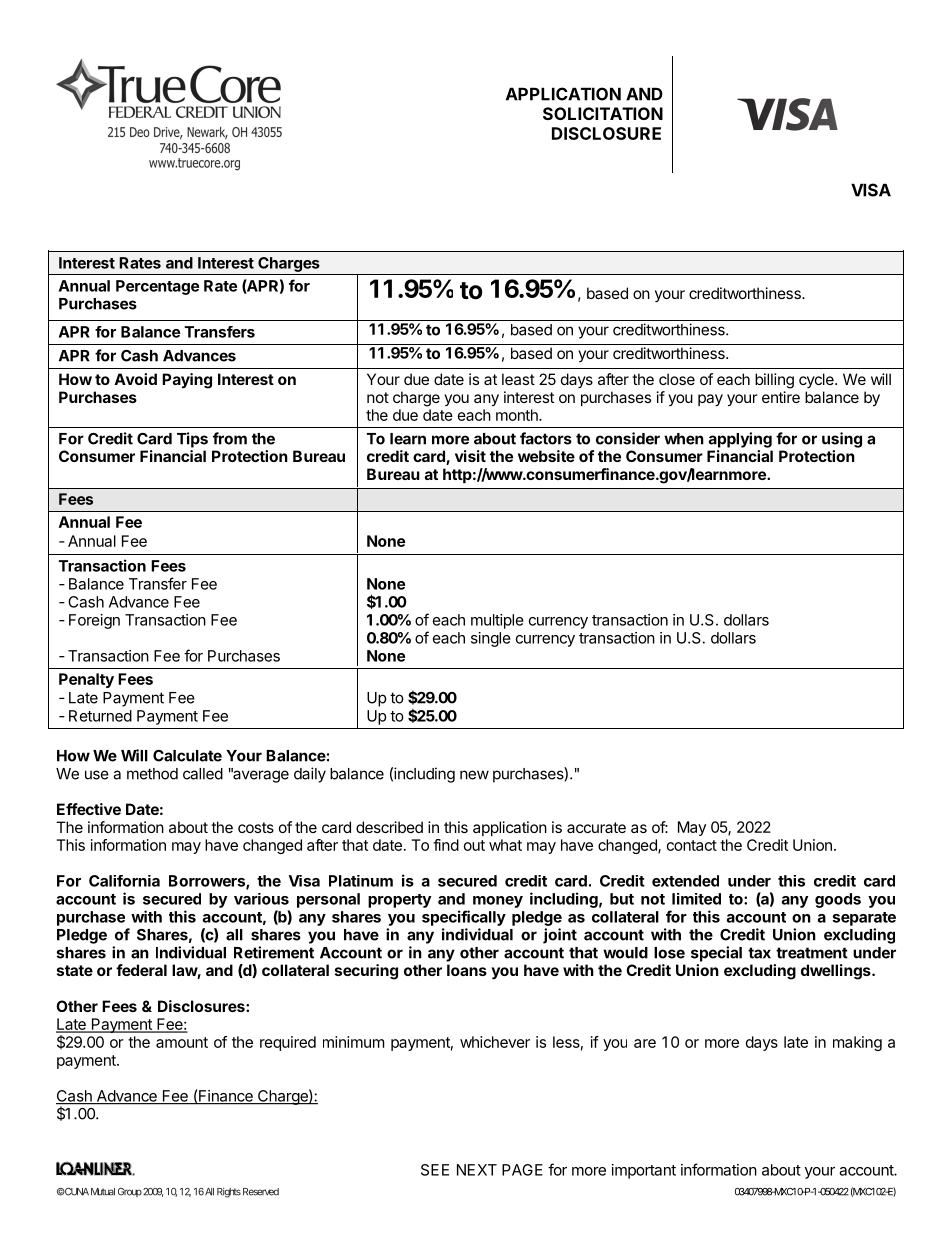  What do you see at coordinates (157, 287) in the document?
I see `Percentage` at bounding box center [157, 287].
